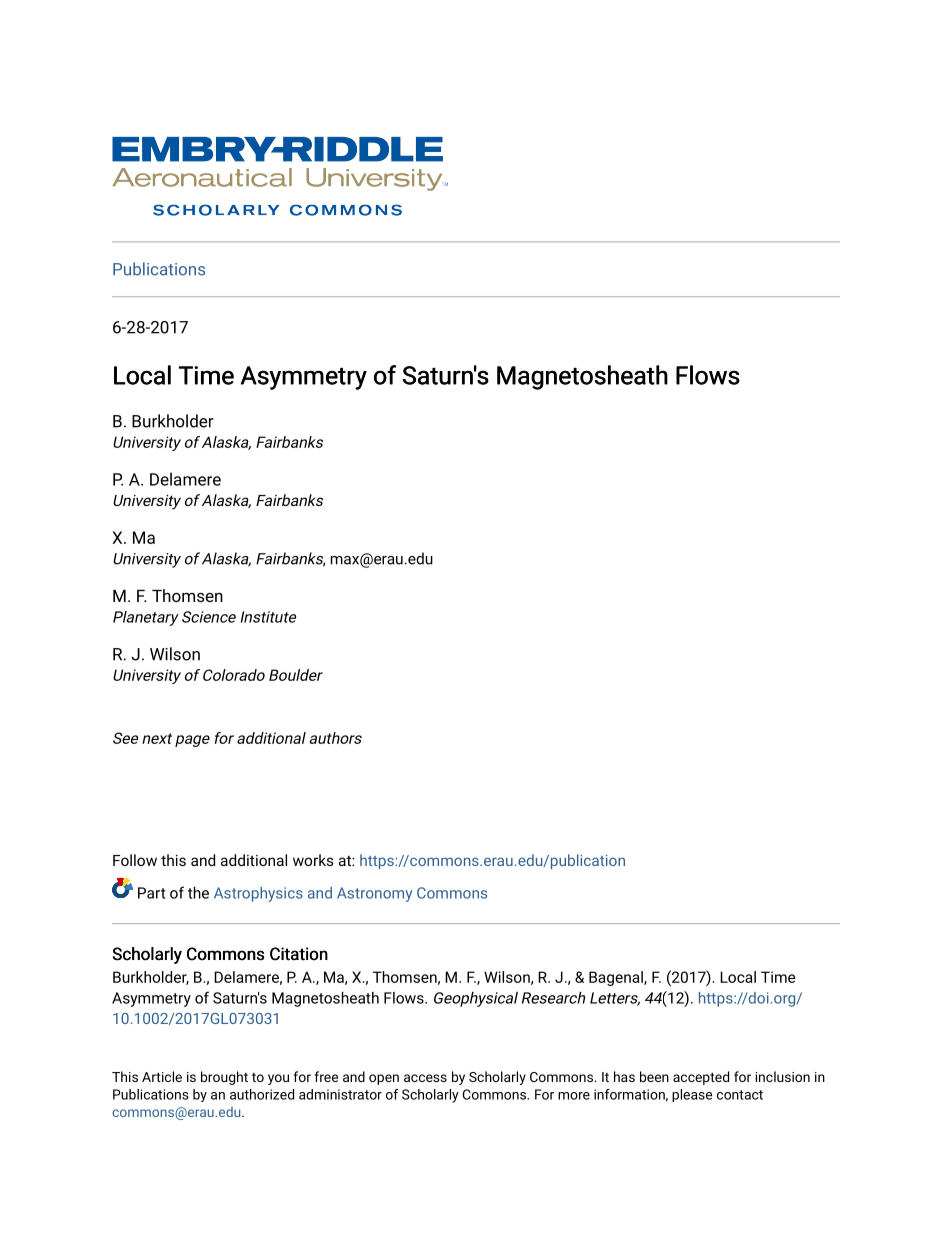  I want to click on more, so click(574, 1096).
